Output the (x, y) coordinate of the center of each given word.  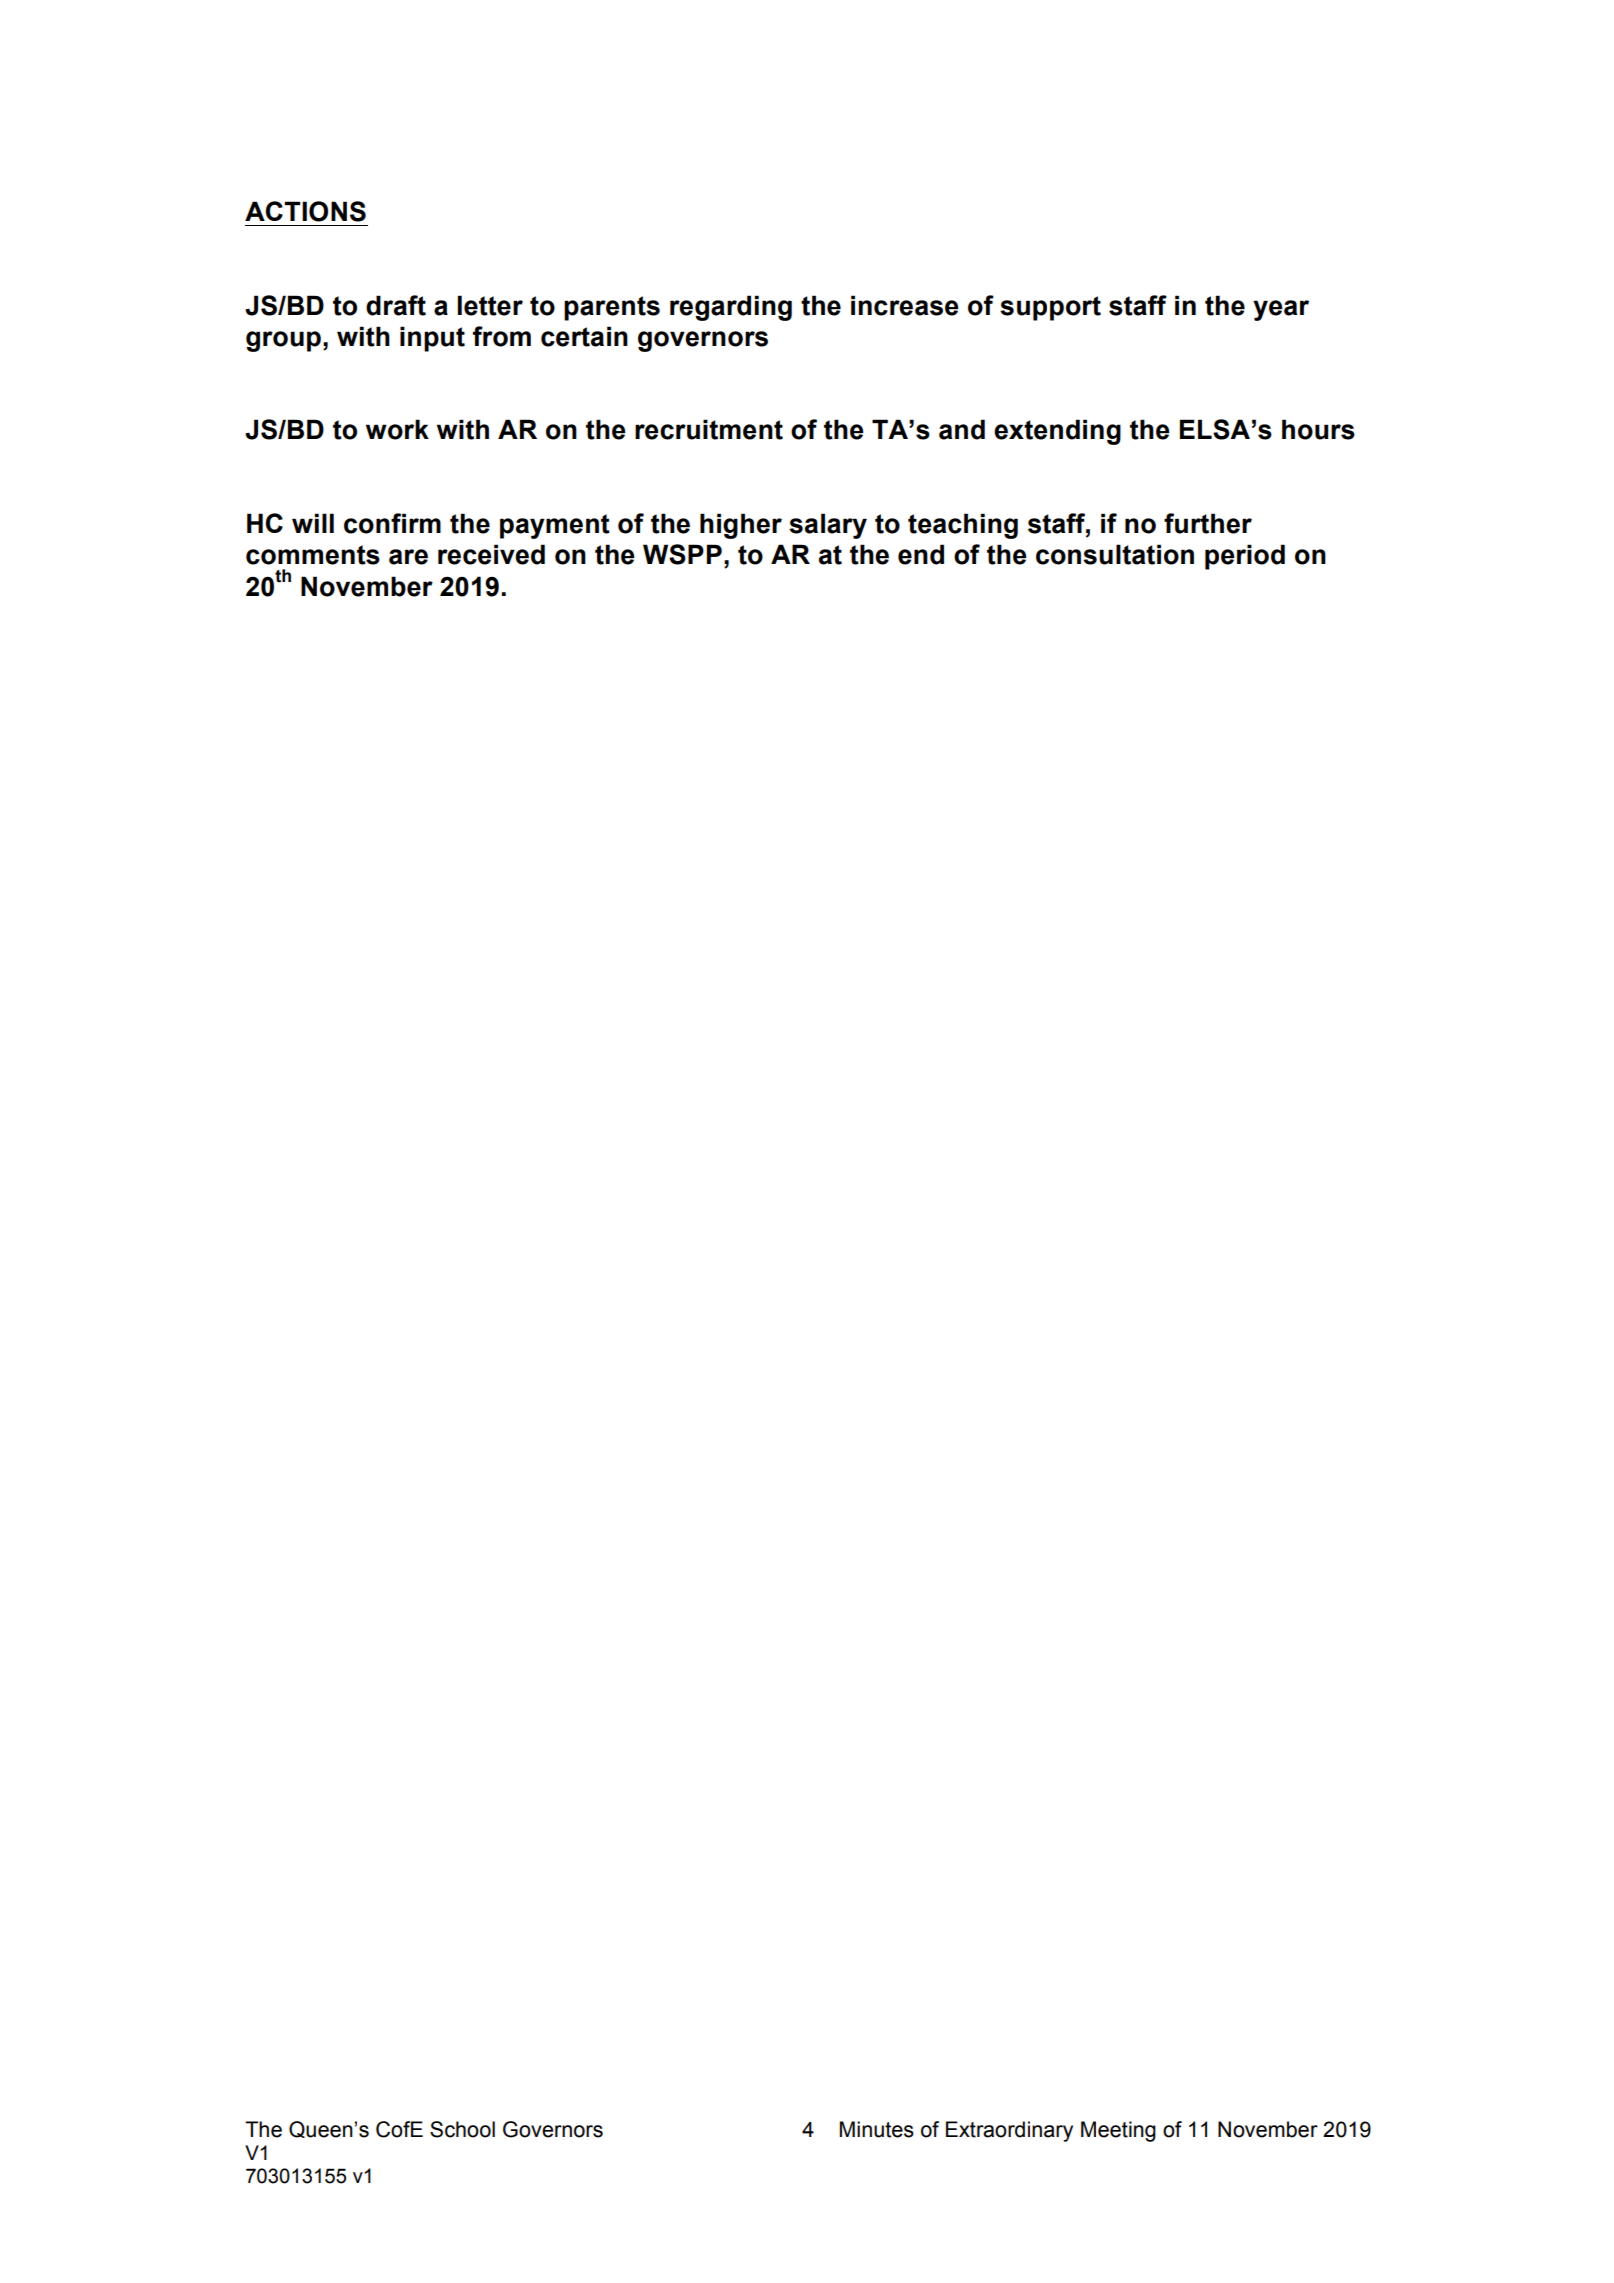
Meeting (1118, 2131)
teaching (963, 526)
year (1281, 310)
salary (828, 526)
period (1245, 557)
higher (741, 526)
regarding (731, 308)
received (491, 554)
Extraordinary (1009, 2131)
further (1208, 523)
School (462, 2129)
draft (396, 305)
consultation (1115, 554)
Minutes (877, 2129)
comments (313, 555)
